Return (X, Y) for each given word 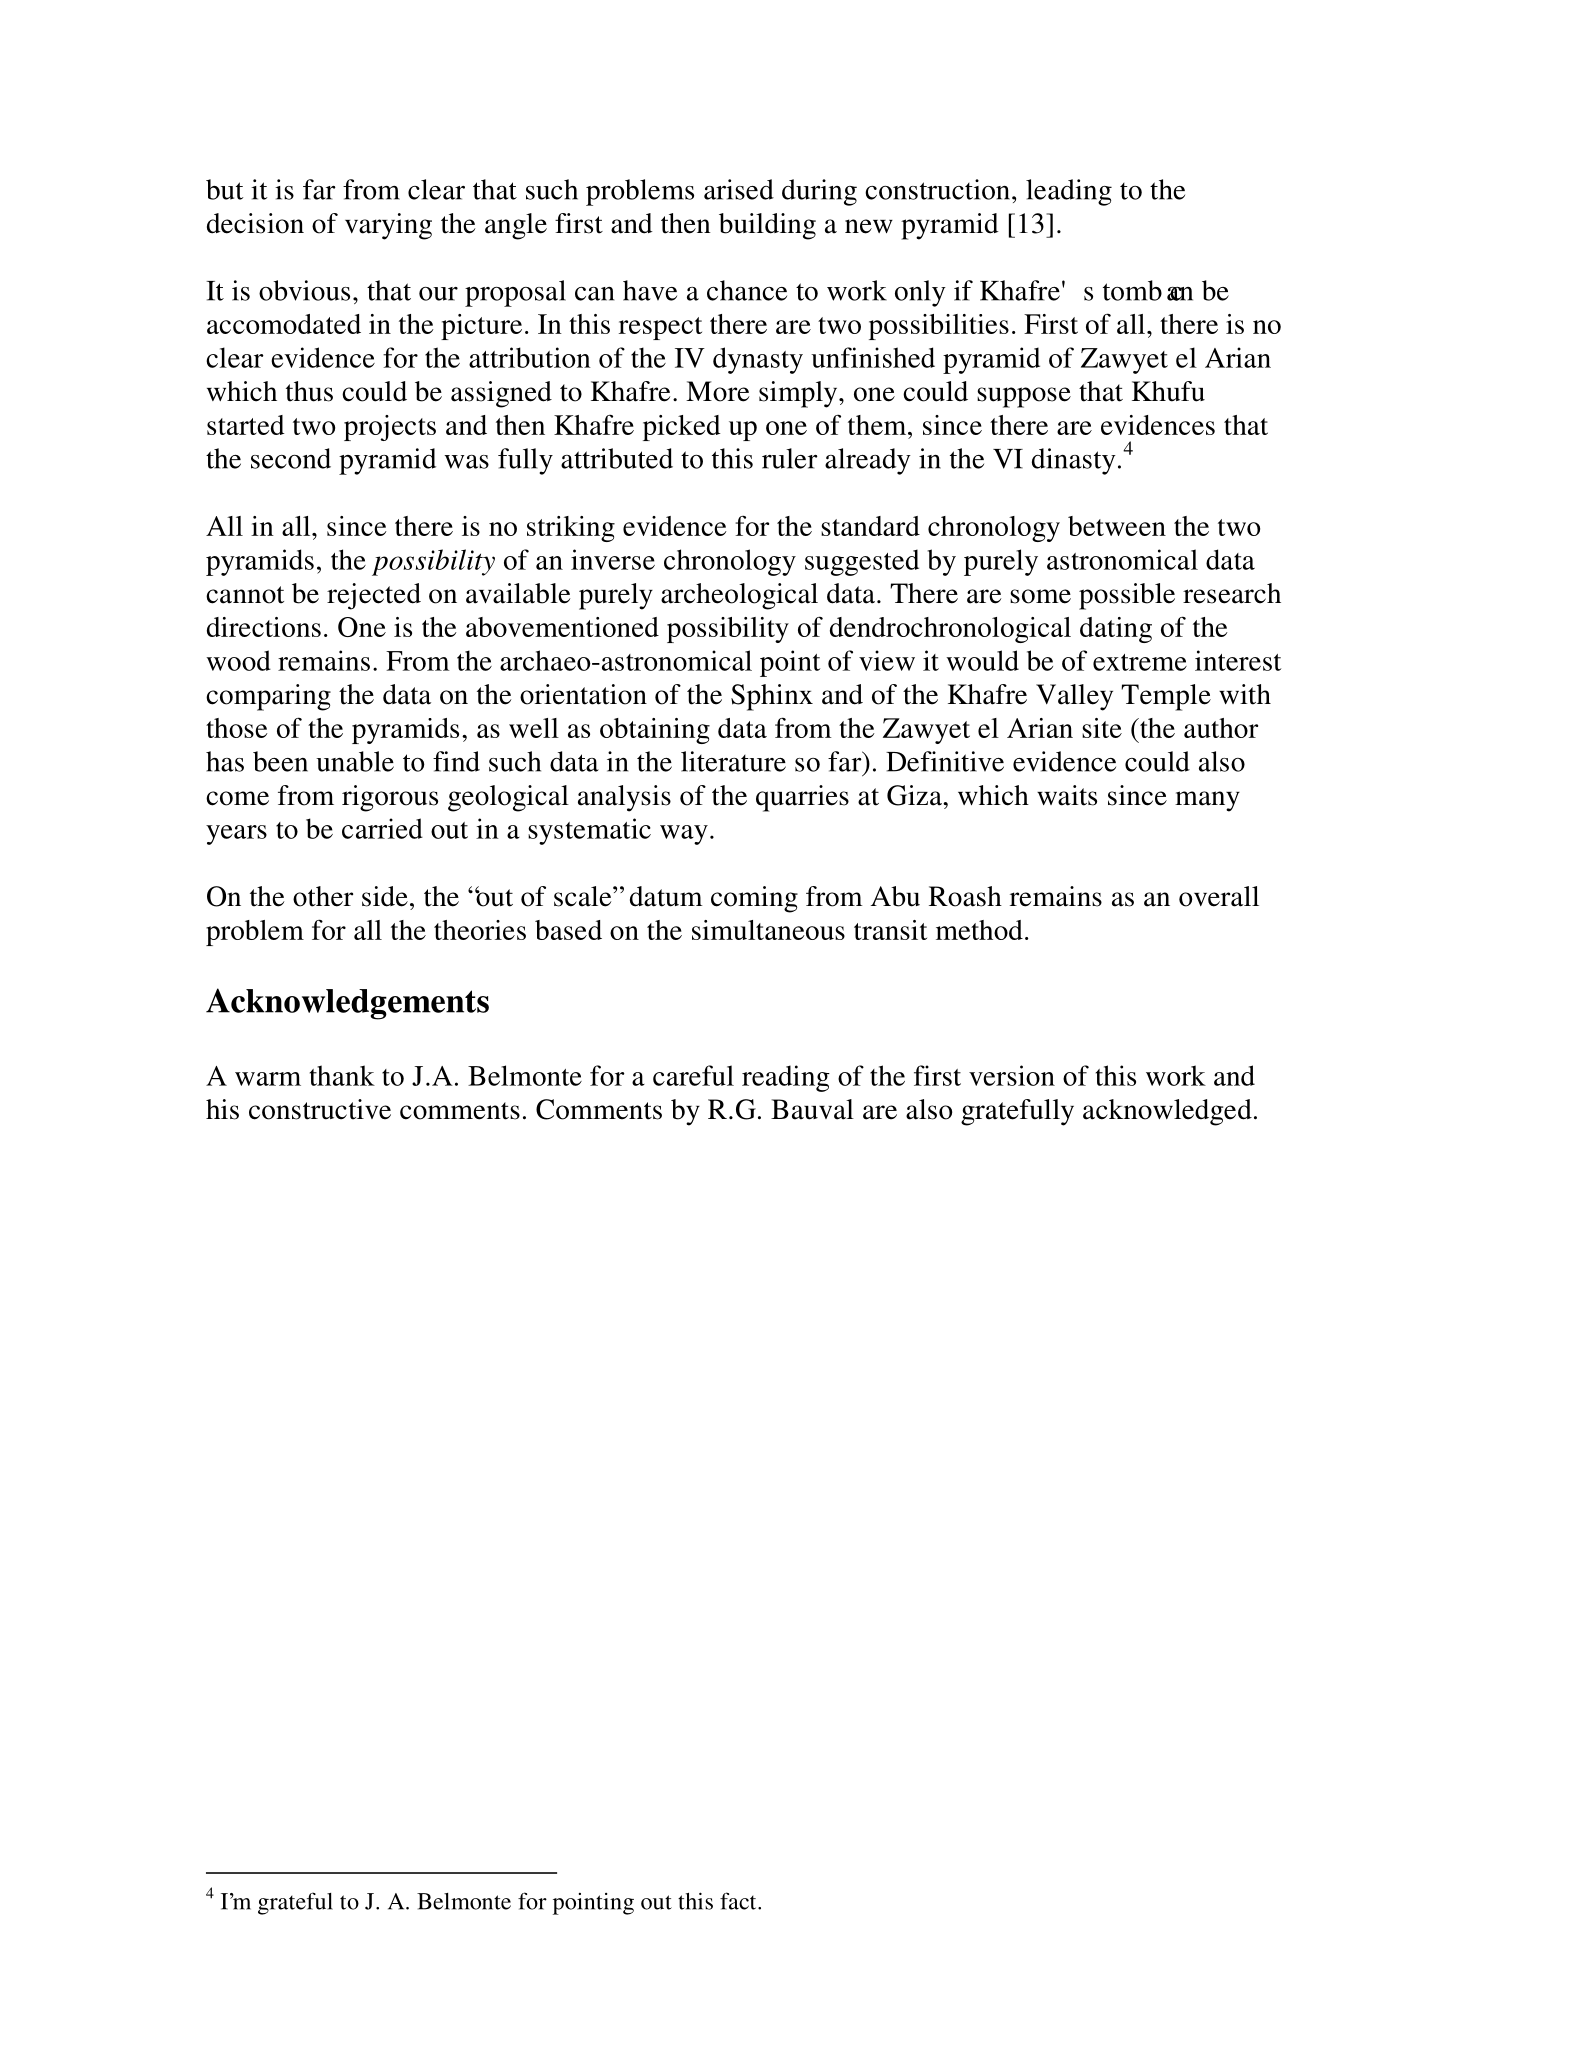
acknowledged (1167, 1112)
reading (786, 1078)
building (767, 226)
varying (388, 226)
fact (739, 1901)
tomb (1132, 290)
